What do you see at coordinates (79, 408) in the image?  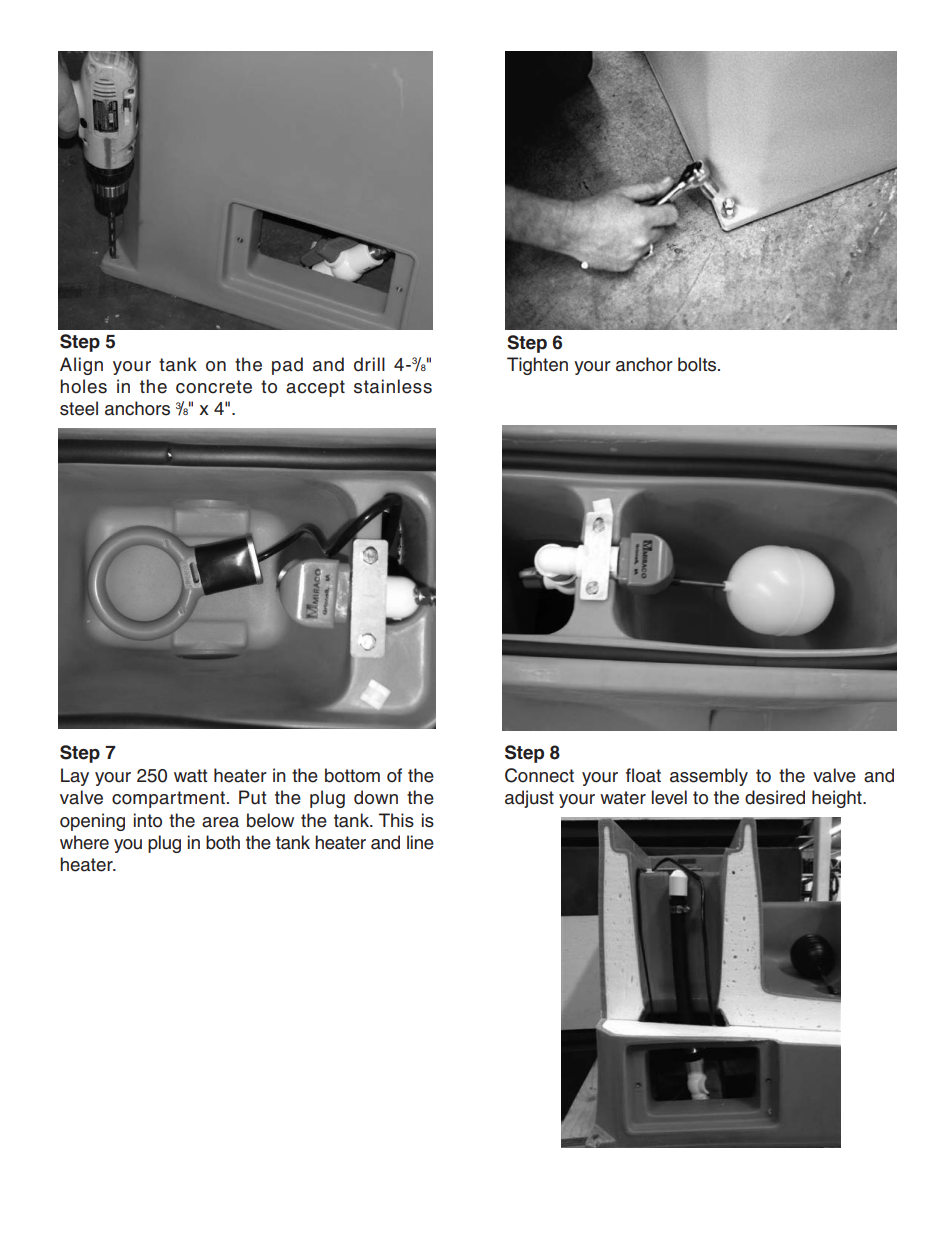 I see `steel` at bounding box center [79, 408].
